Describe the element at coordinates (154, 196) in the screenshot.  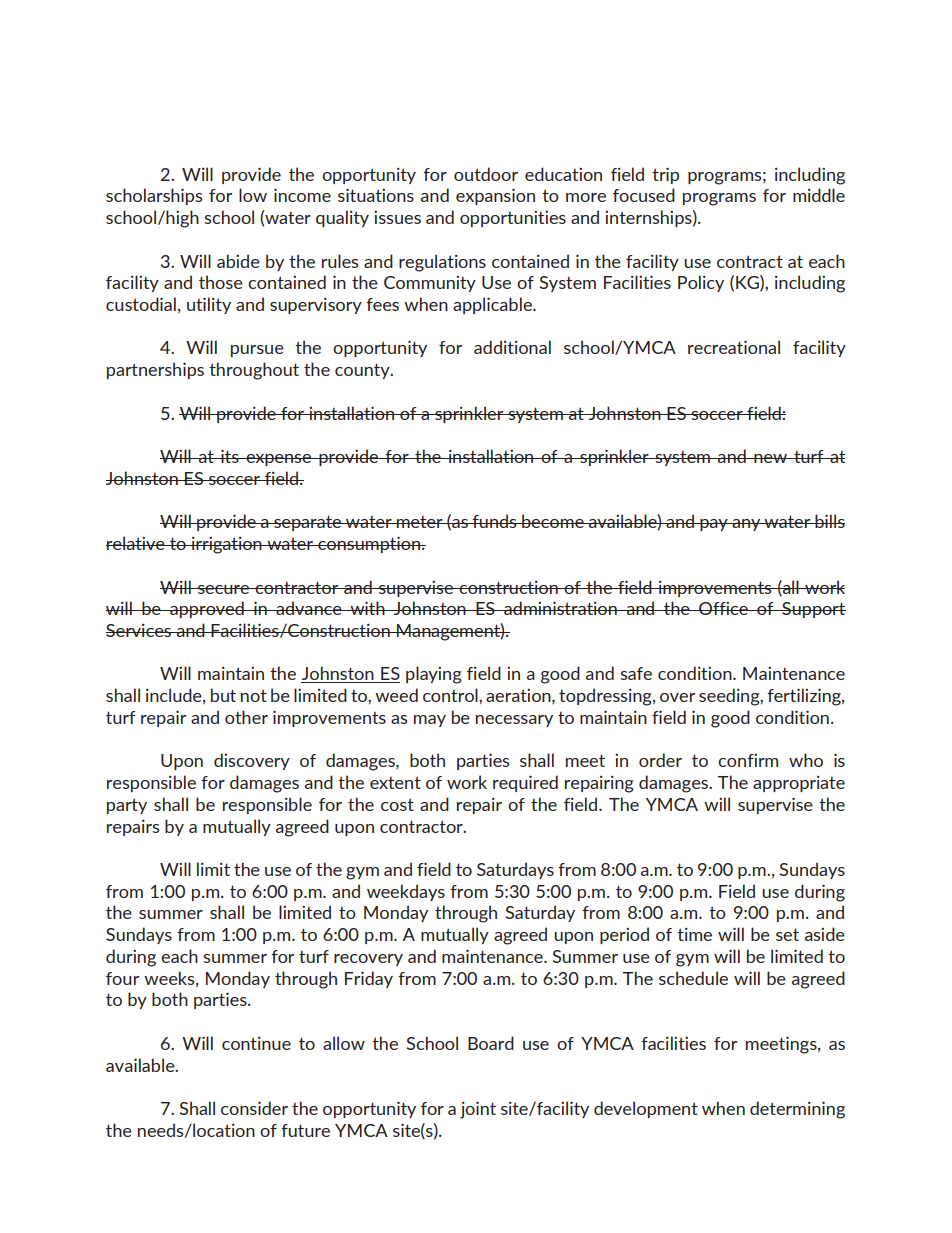
I see `scholarships` at that location.
